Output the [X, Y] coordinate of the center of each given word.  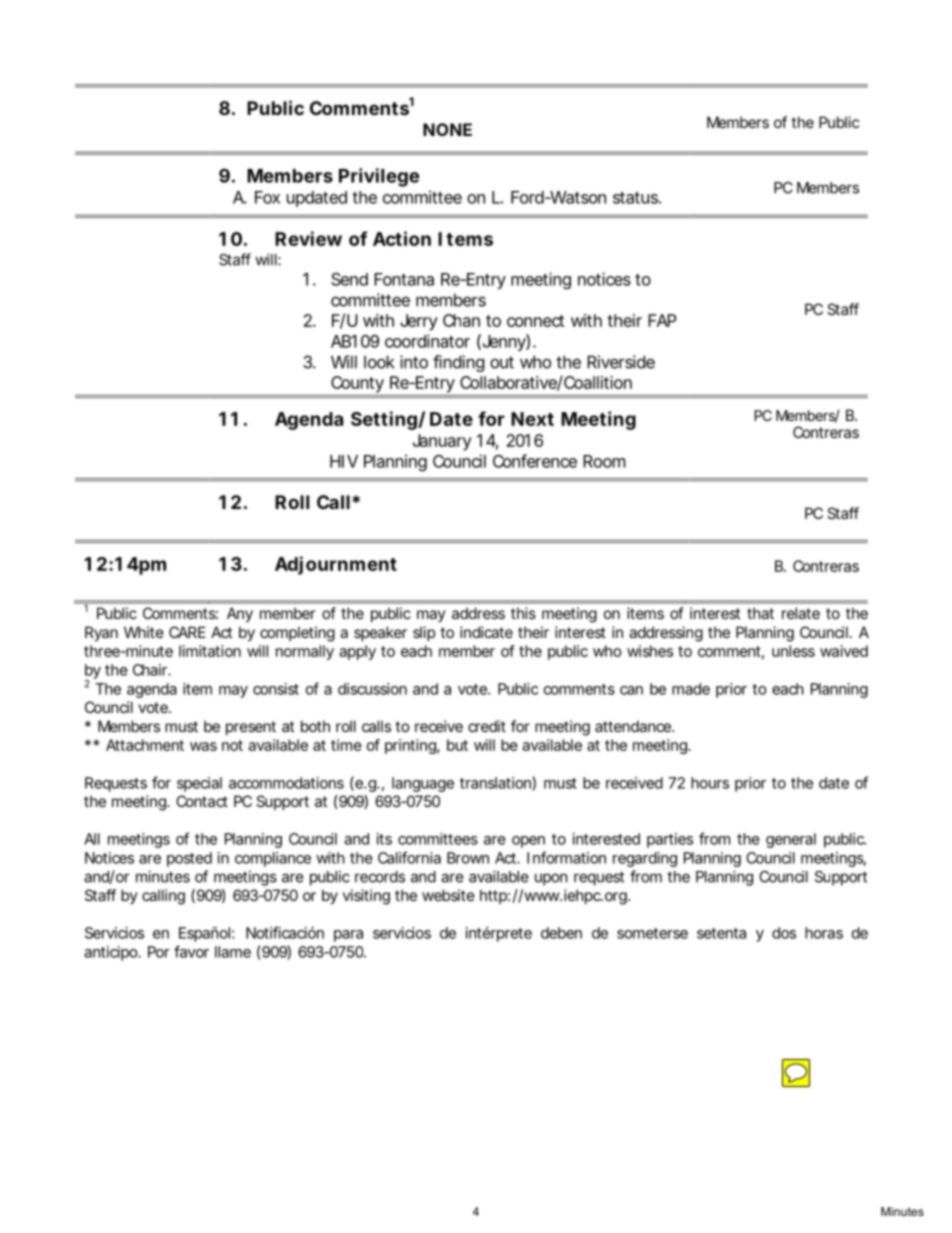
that [760, 613]
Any [240, 614]
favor [191, 951]
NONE [447, 129]
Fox [267, 197]
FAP [662, 320]
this [523, 613]
